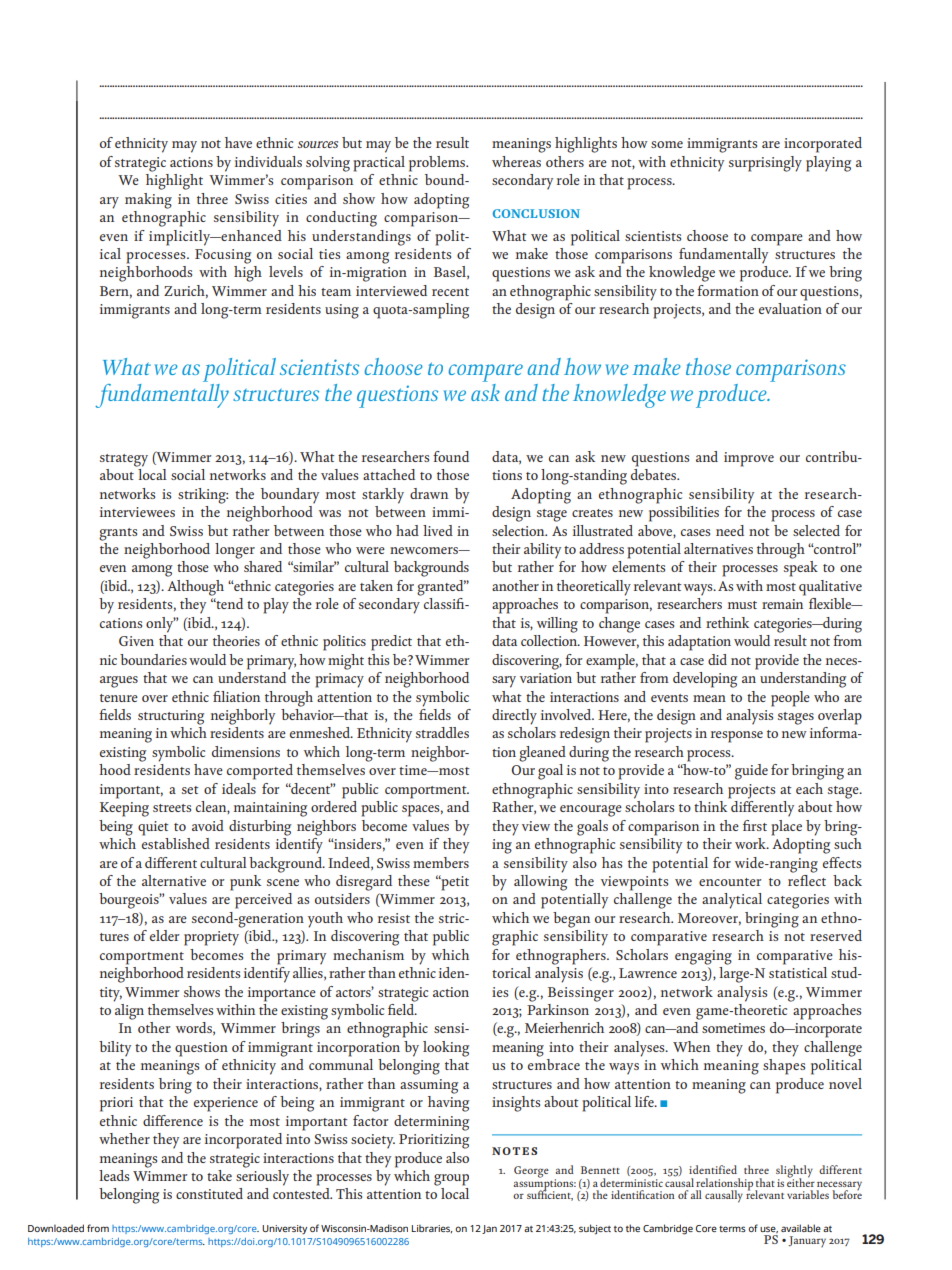 The width and height of the page is (952, 1270). Describe the element at coordinates (268, 161) in the page. I see `individuals` at that location.
